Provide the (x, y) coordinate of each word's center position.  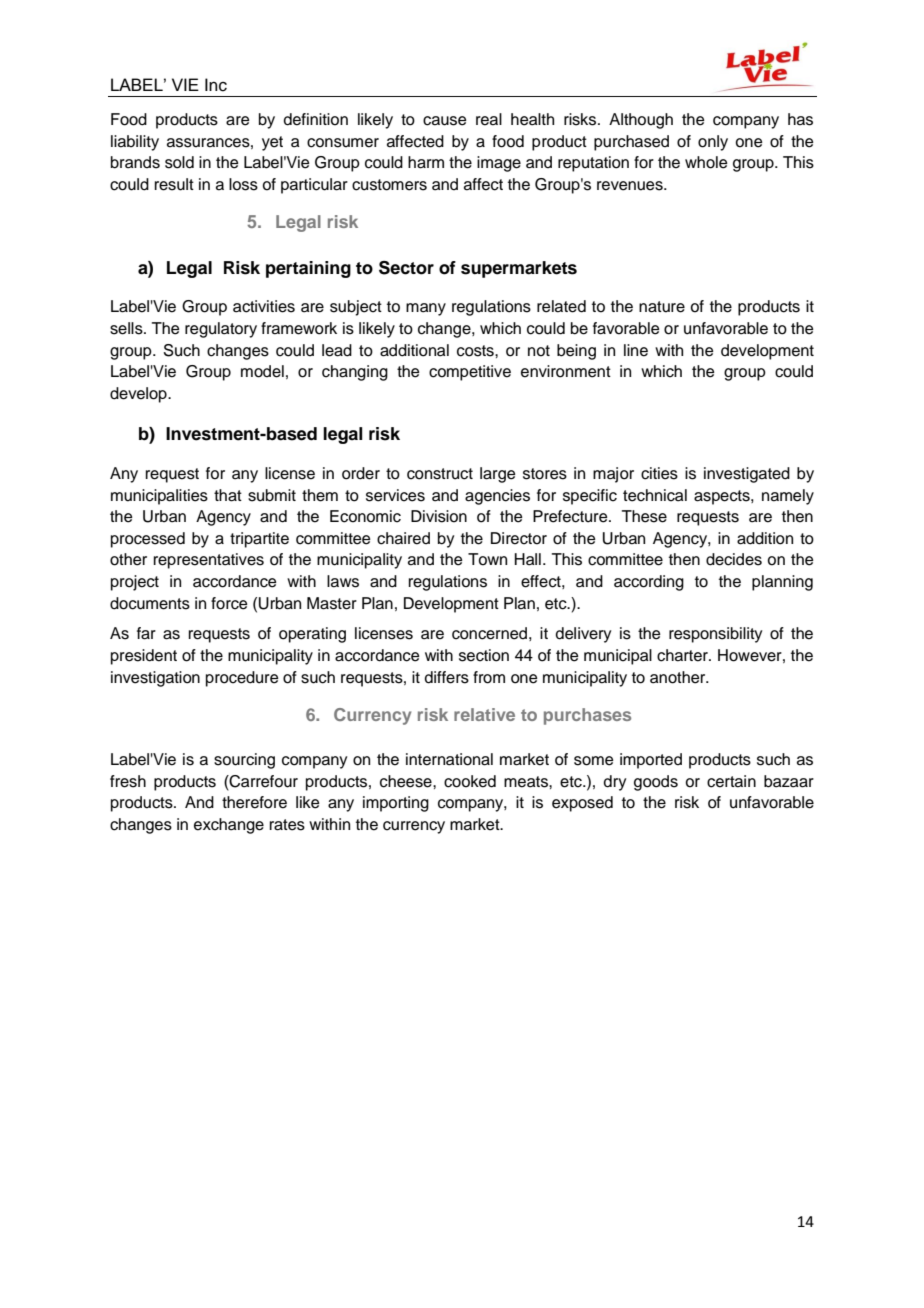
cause (445, 121)
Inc (216, 85)
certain (731, 781)
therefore (254, 802)
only (713, 143)
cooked (470, 781)
